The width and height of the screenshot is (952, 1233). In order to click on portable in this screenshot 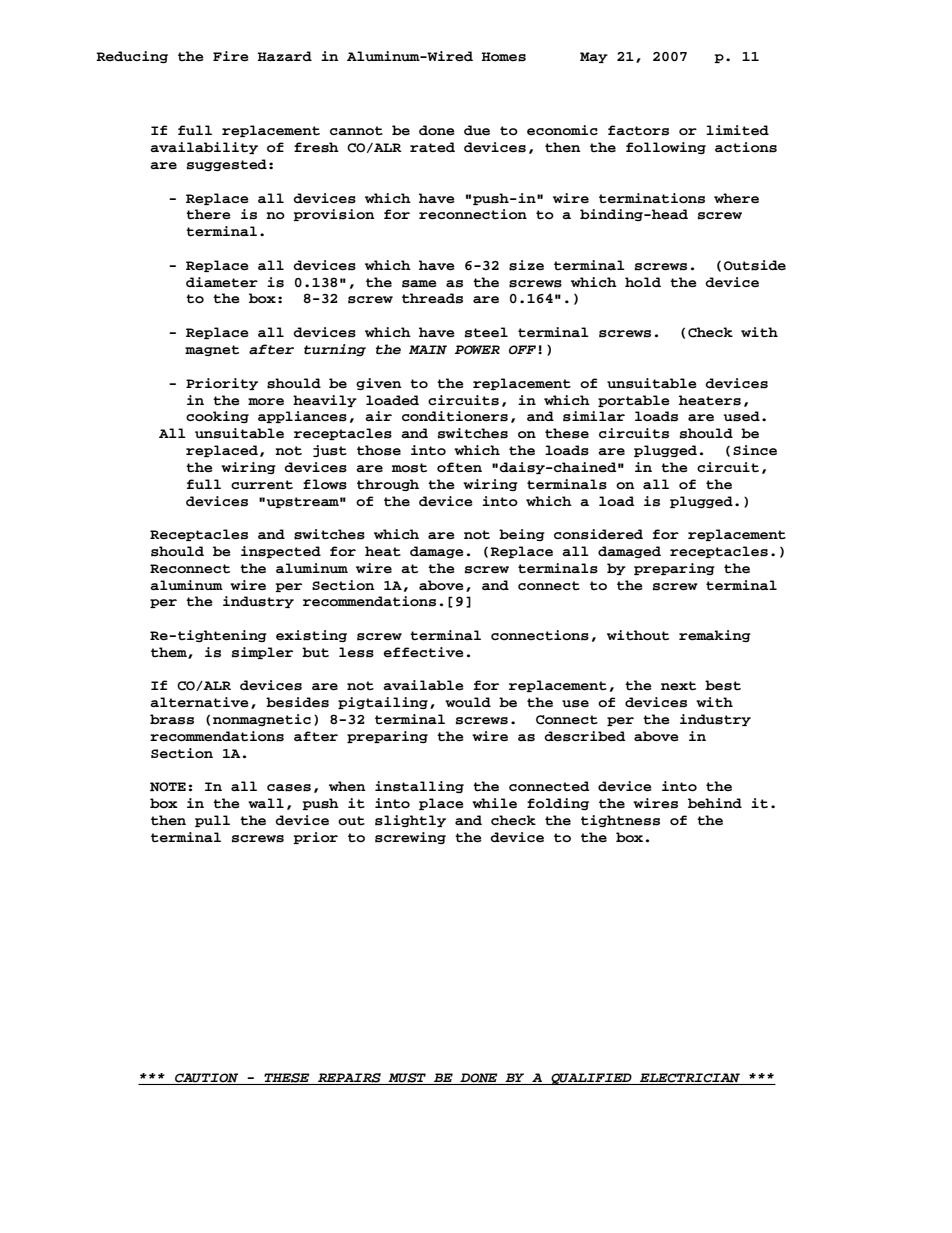, I will do `click(634, 401)`.
